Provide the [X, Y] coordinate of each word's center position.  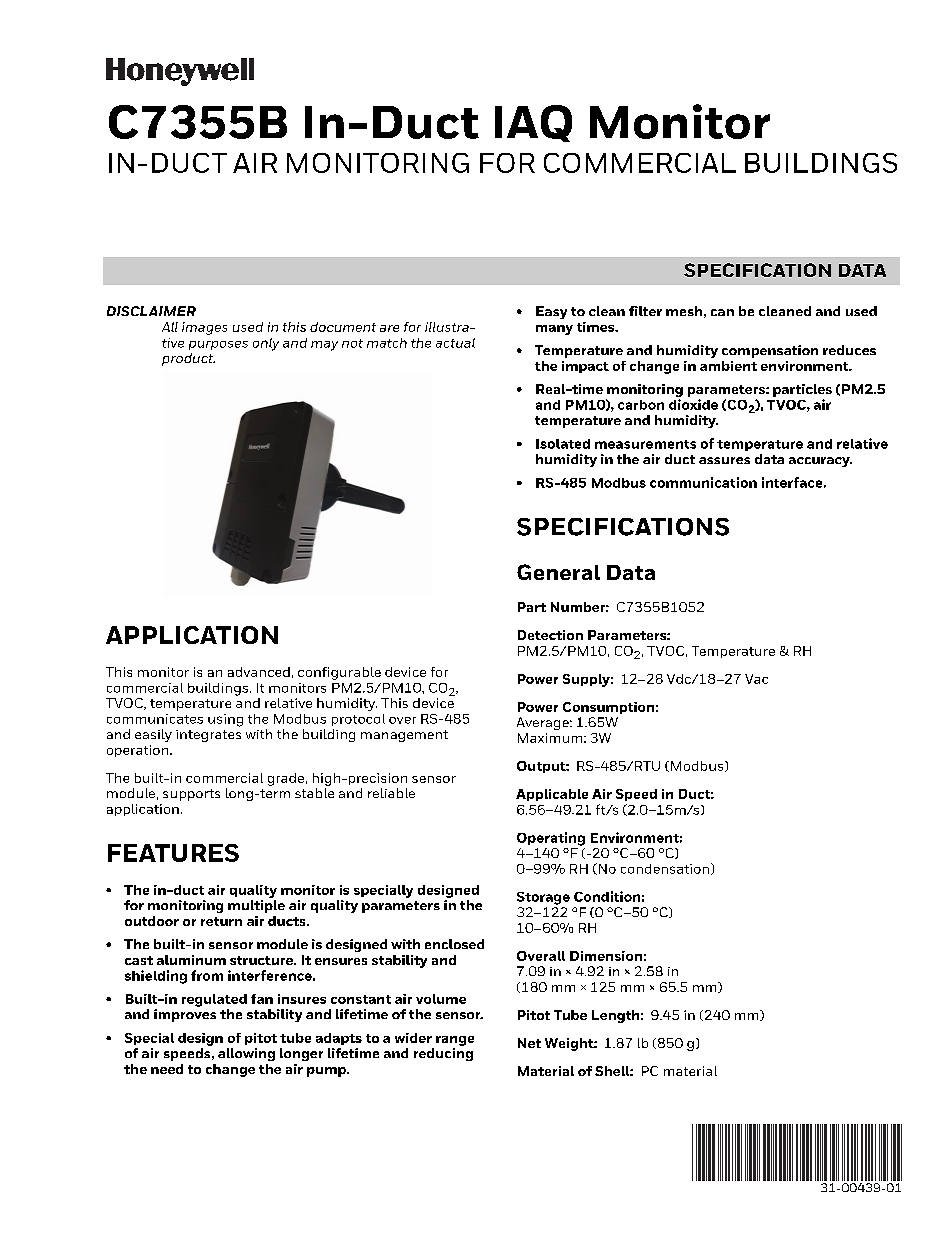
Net [529, 1043]
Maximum [550, 738]
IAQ [533, 123]
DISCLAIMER [151, 311]
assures [724, 460]
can [722, 312]
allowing [246, 1054]
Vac [756, 679]
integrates [208, 736]
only [266, 344]
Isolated [563, 444]
